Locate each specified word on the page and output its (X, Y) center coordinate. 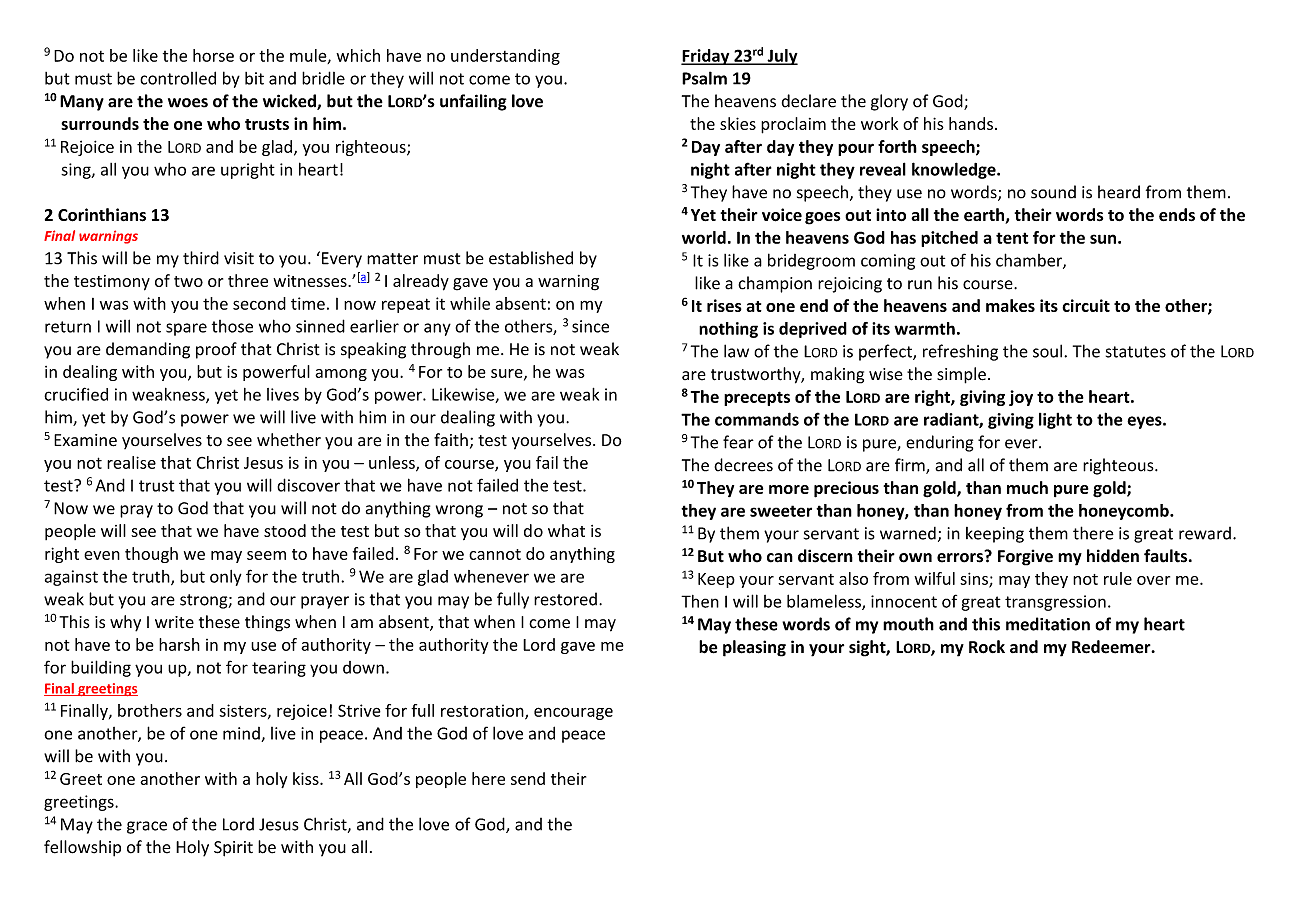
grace (147, 827)
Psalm (704, 78)
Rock (987, 647)
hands (971, 123)
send (528, 778)
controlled (178, 78)
